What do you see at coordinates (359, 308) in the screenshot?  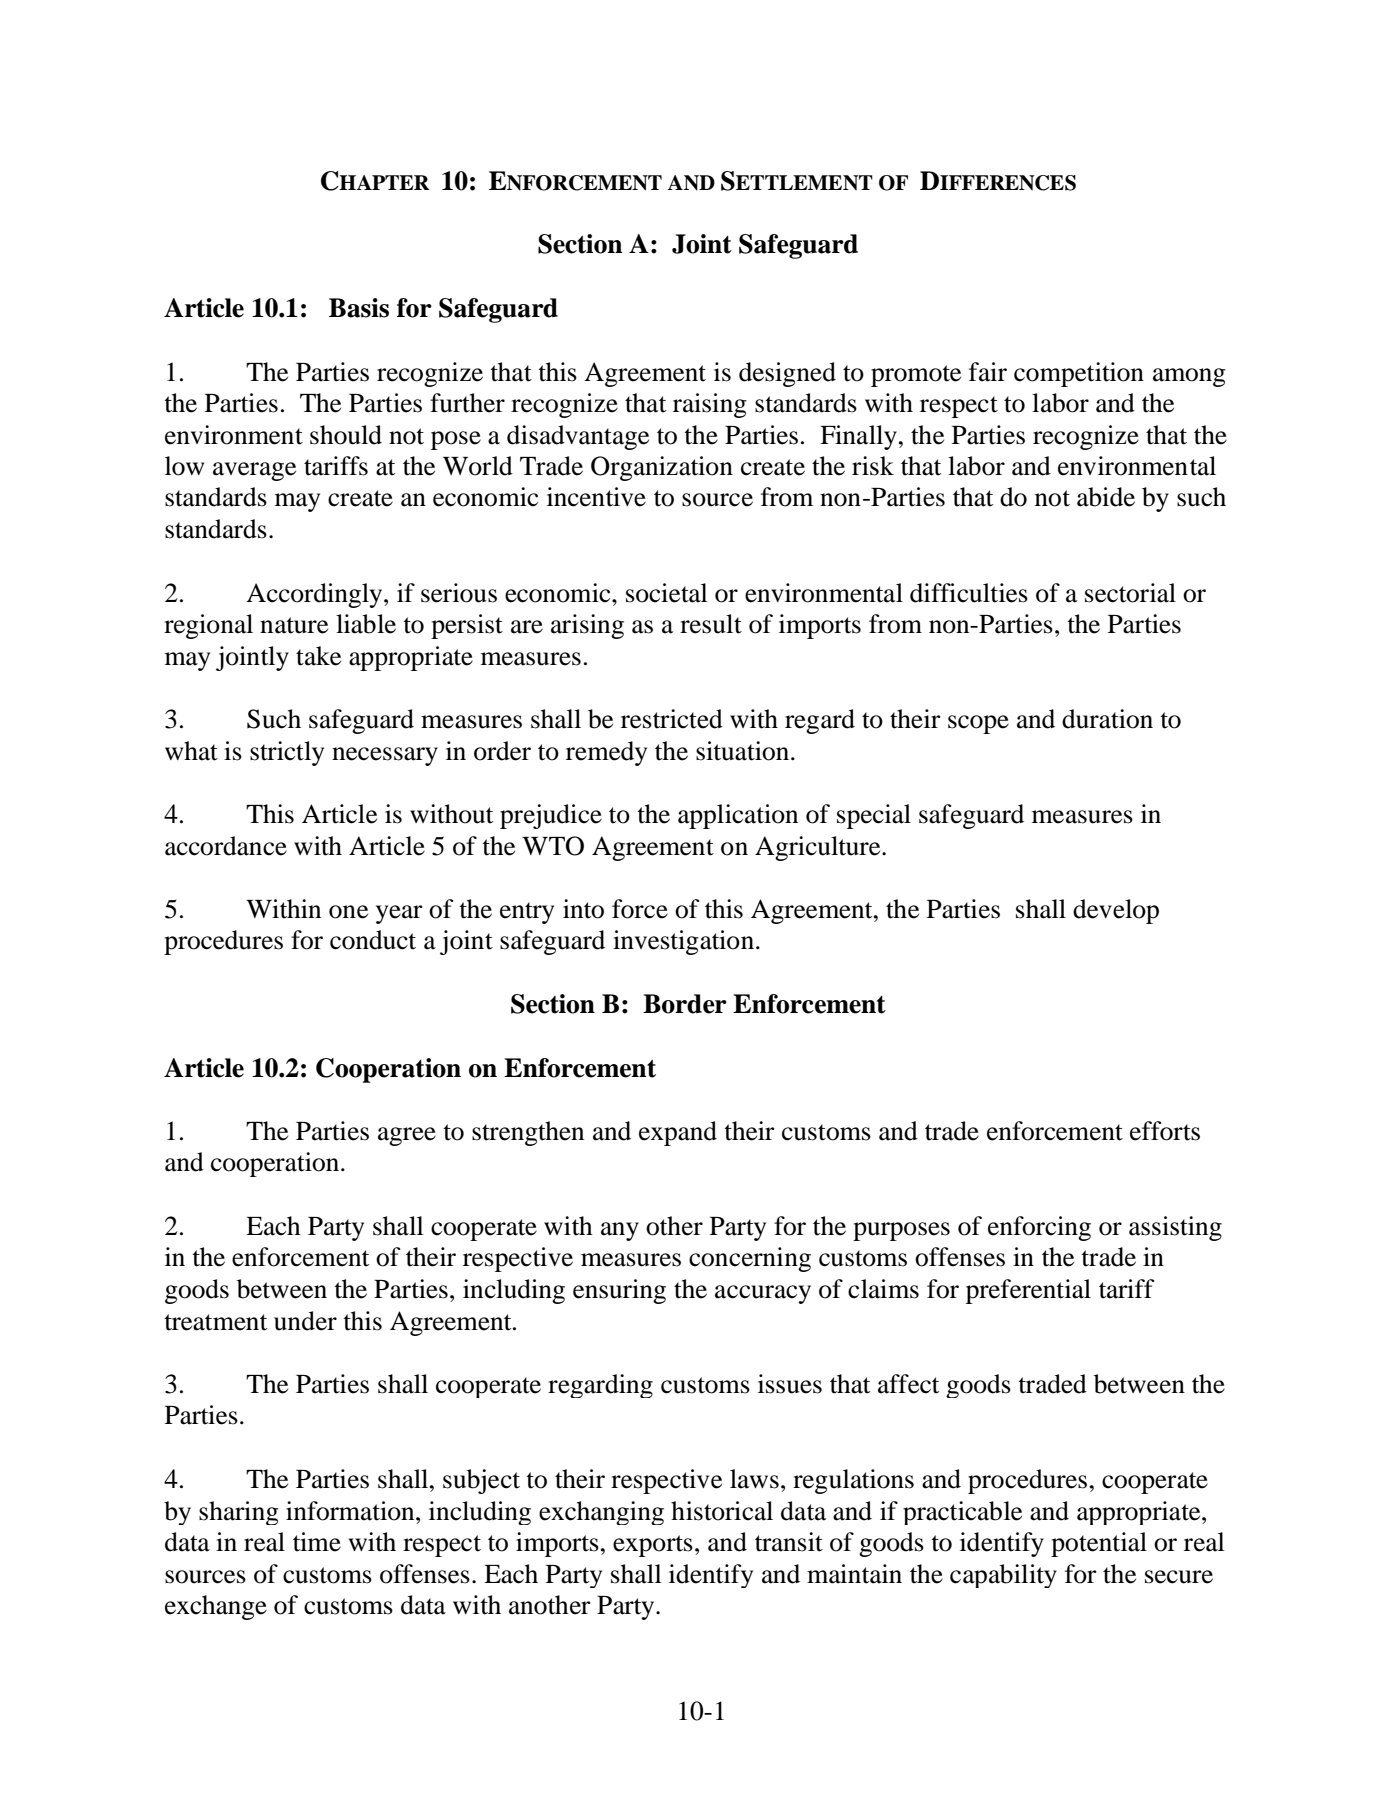 I see `Basis` at bounding box center [359, 308].
